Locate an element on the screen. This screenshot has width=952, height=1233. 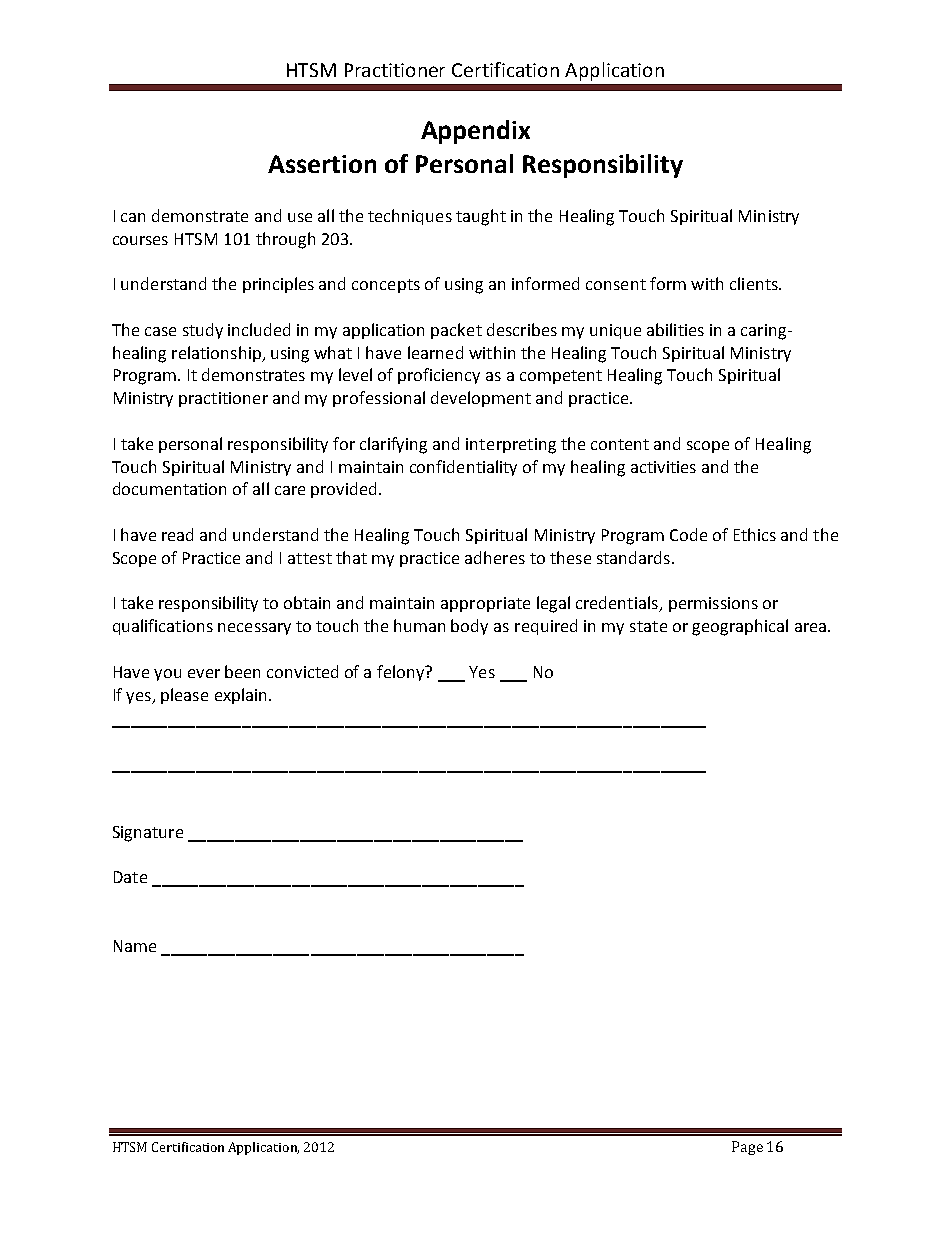
can is located at coordinates (133, 217).
